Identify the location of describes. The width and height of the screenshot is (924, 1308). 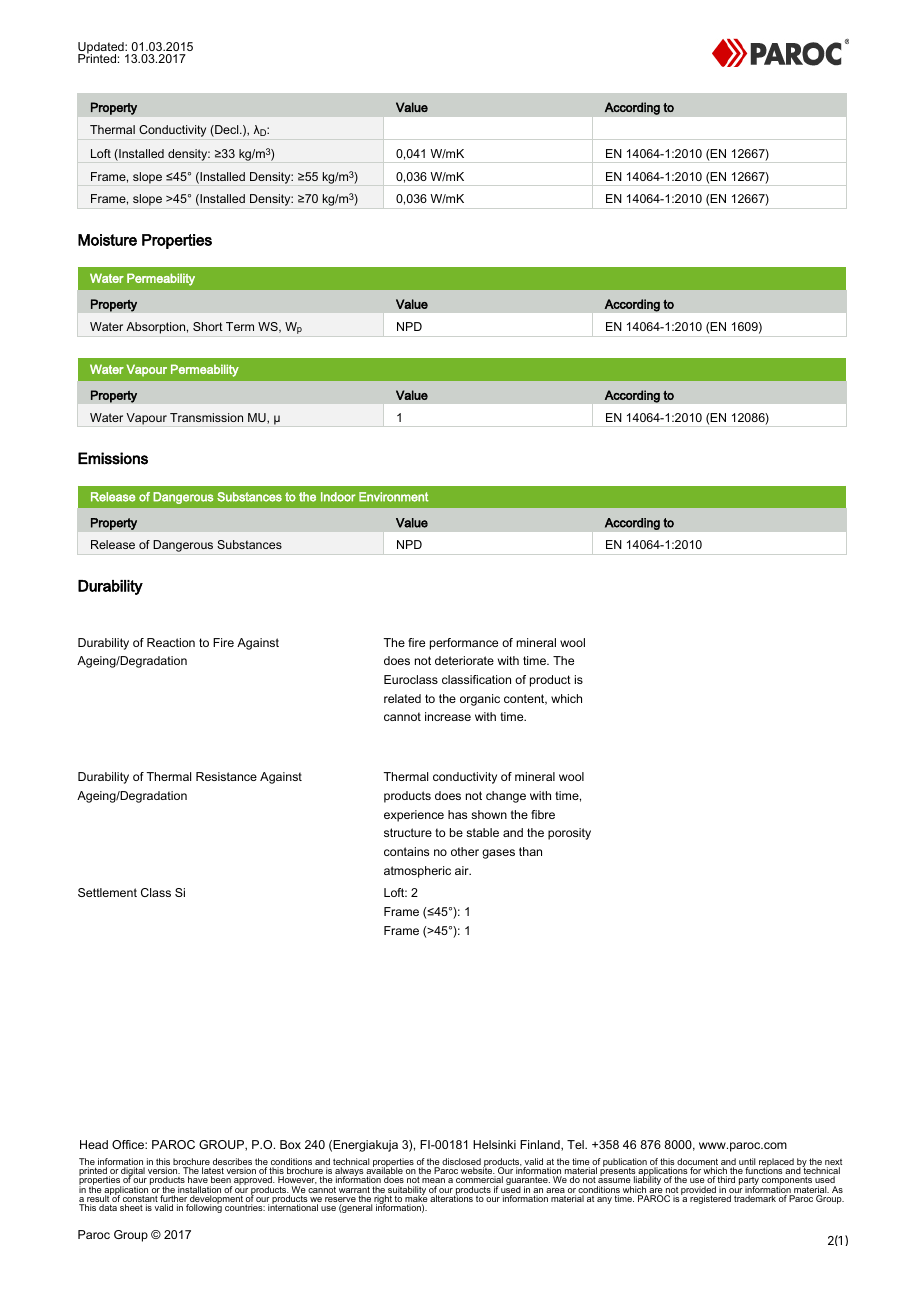
(232, 1163).
